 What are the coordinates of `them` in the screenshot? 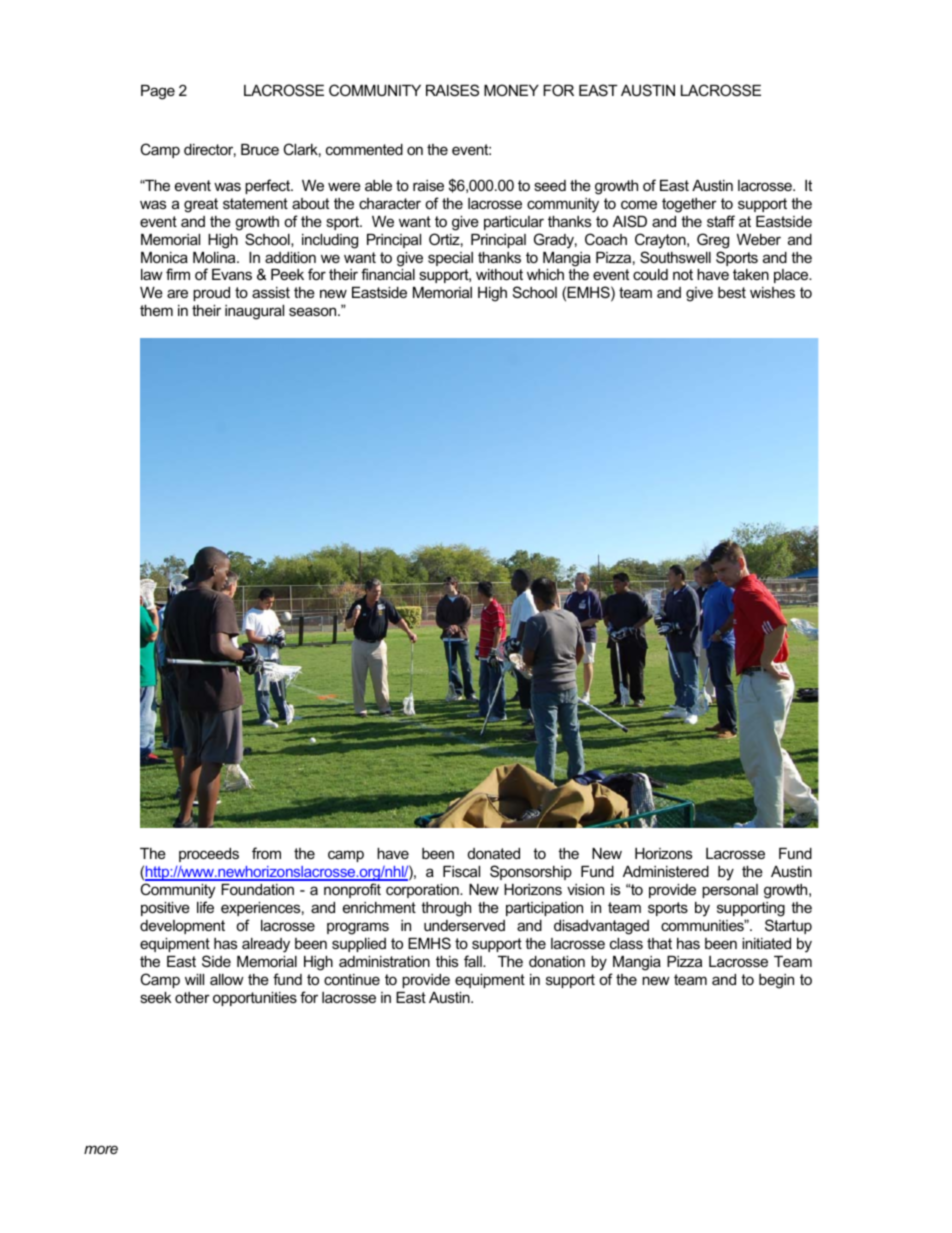 It's located at (156, 310).
